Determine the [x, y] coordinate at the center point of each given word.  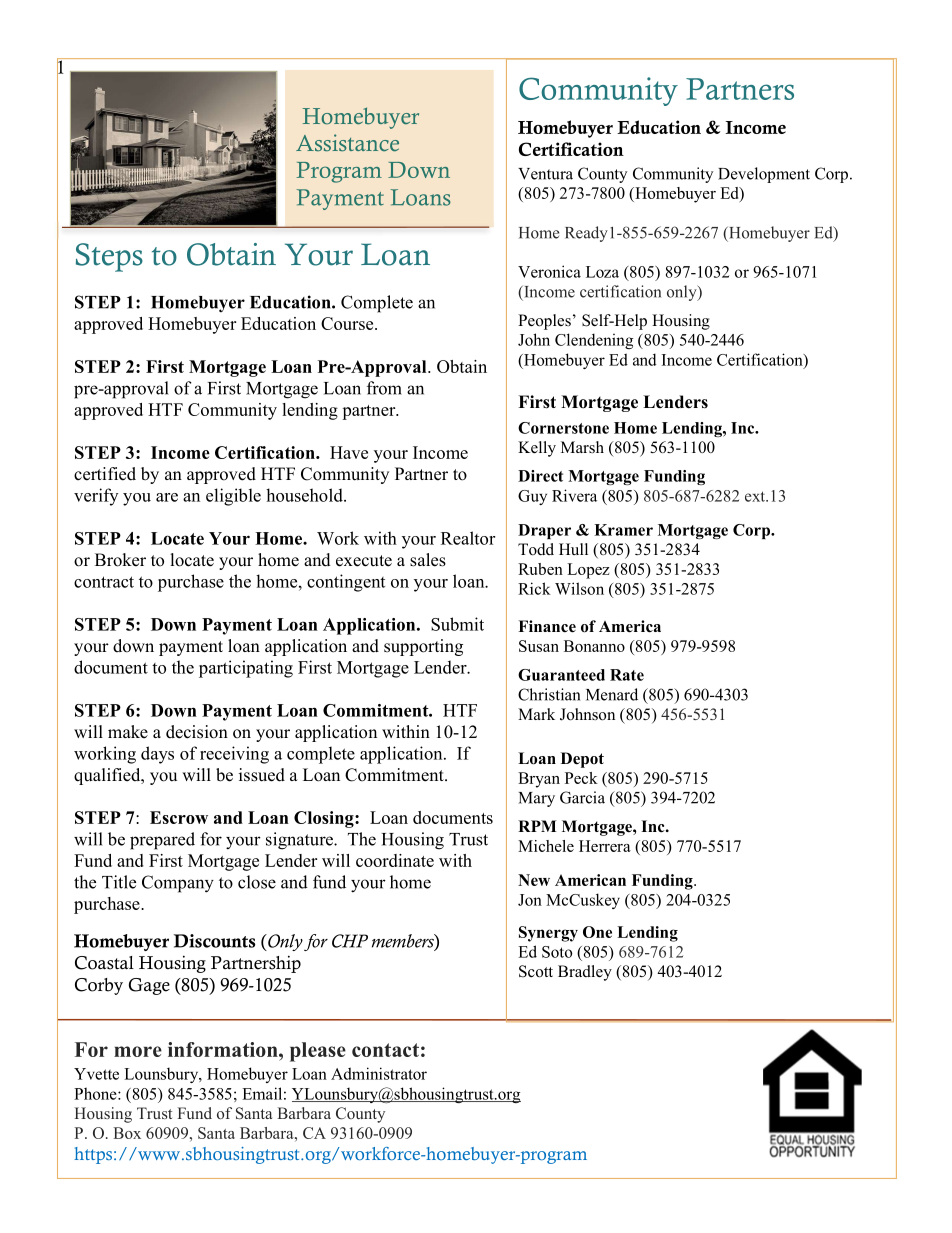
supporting [423, 647]
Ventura [545, 174]
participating [246, 669]
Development [764, 175]
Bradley [585, 973]
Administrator [379, 1073]
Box [127, 1133]
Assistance [347, 143]
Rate [627, 675]
